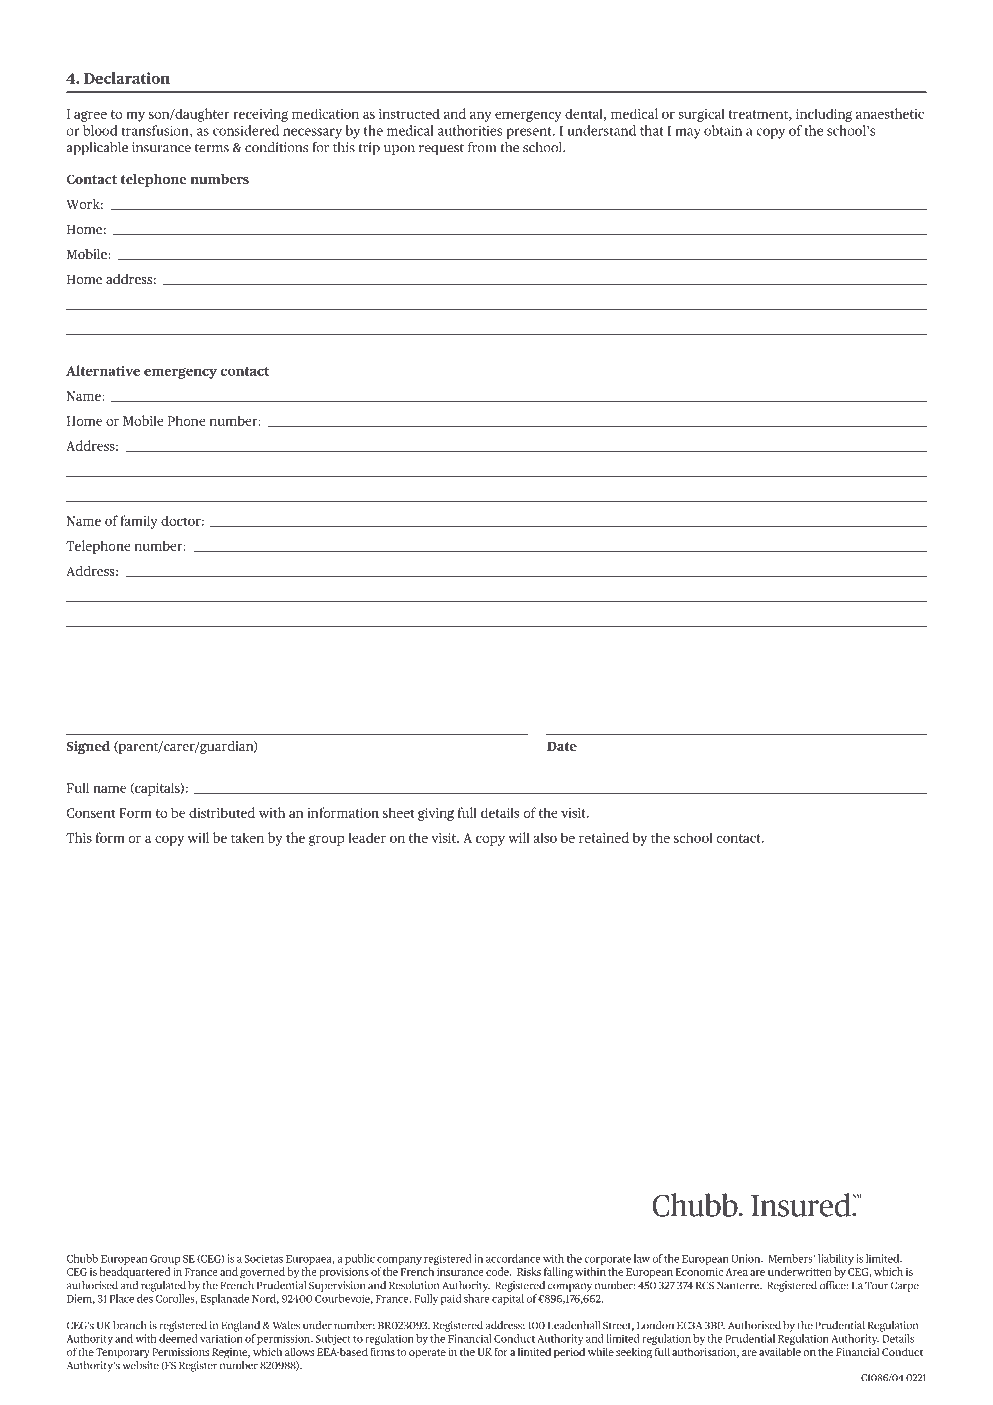 This page has width=993, height=1405. Describe the element at coordinates (562, 746) in the page. I see `Date` at that location.
